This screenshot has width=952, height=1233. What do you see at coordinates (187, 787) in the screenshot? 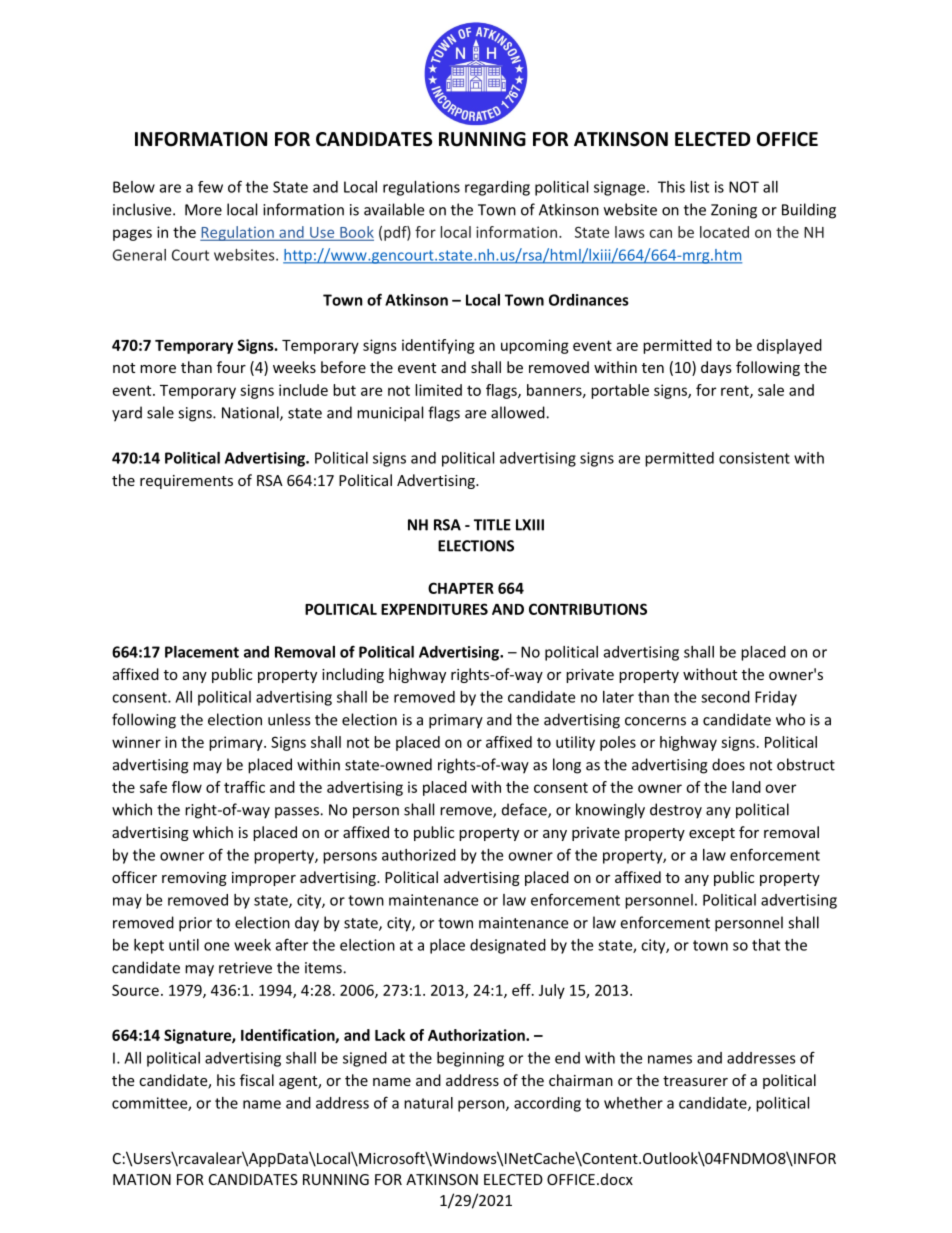
I see `flow` at bounding box center [187, 787].
